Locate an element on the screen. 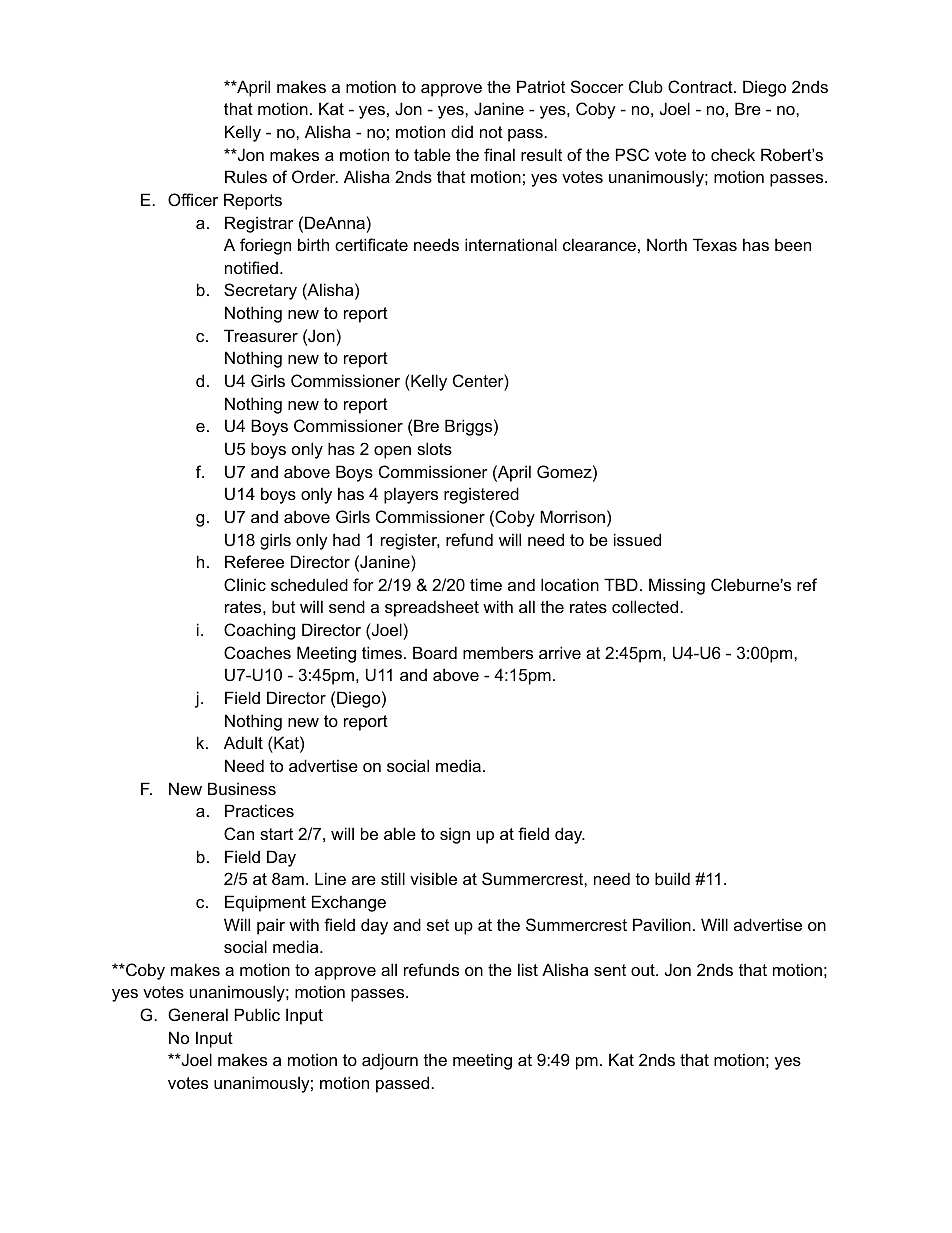 This screenshot has width=952, height=1233. Contract is located at coordinates (701, 86).
